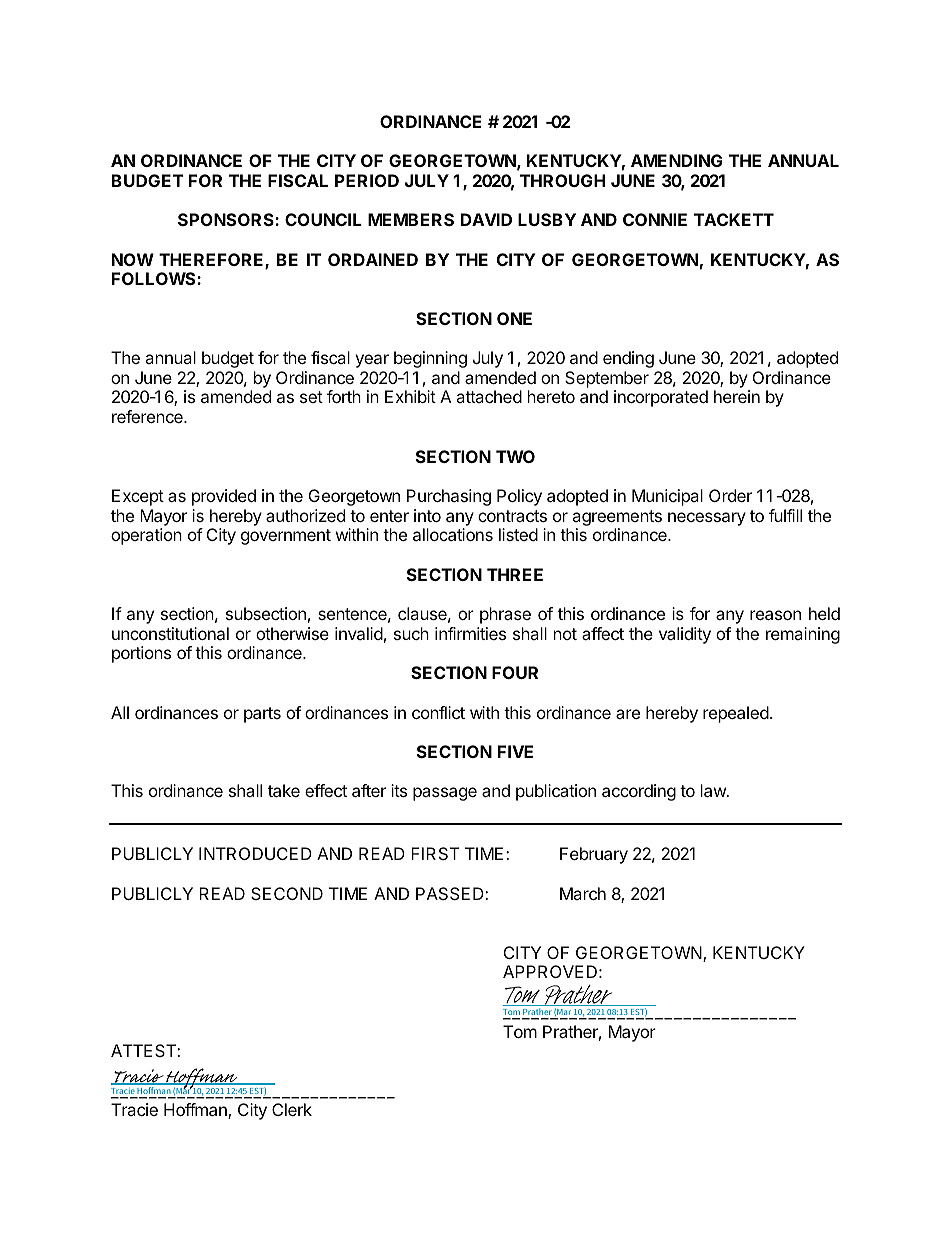 The image size is (952, 1233). What do you see at coordinates (486, 219) in the screenshot?
I see `DAVID` at bounding box center [486, 219].
